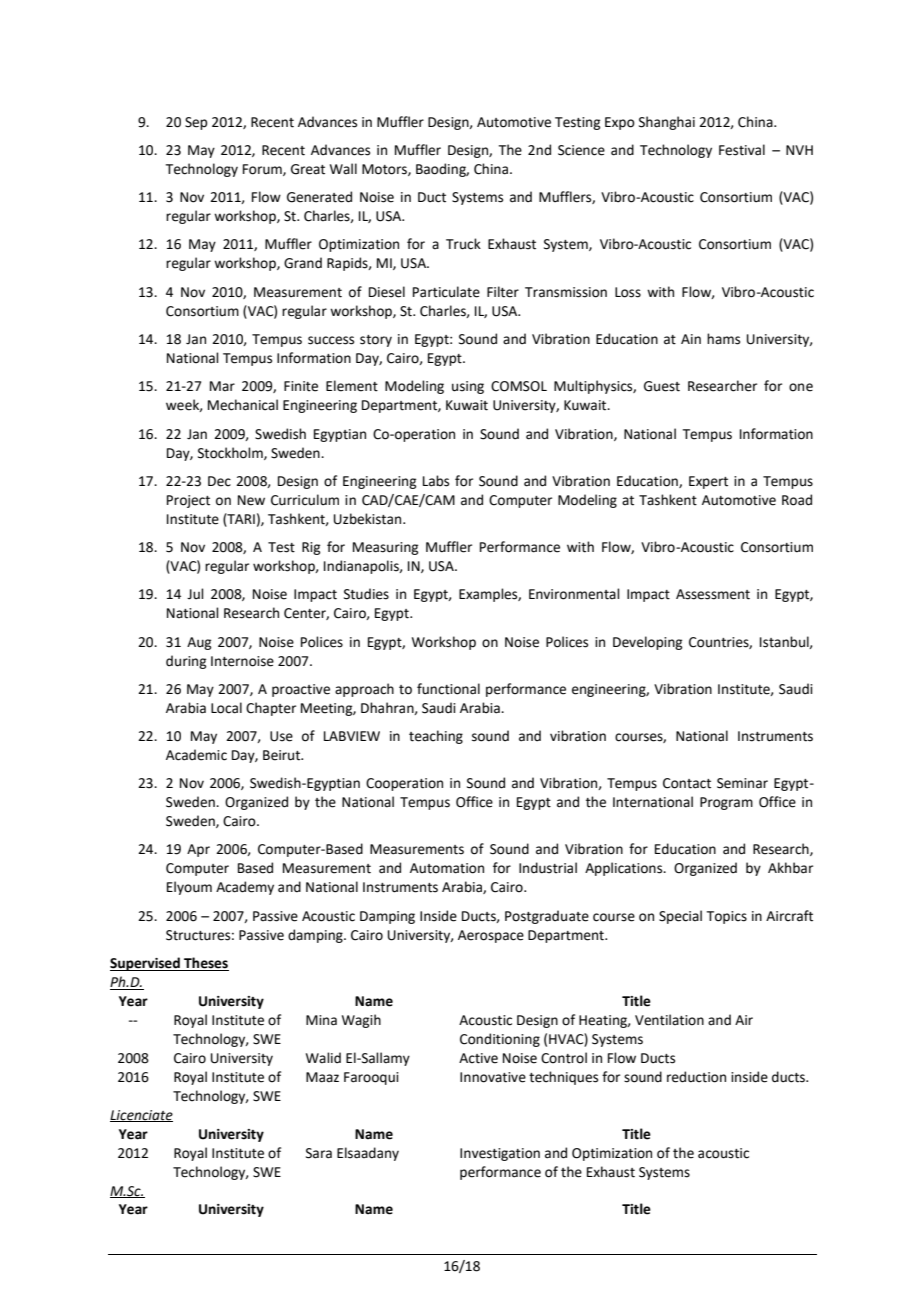 The width and height of the page is (924, 1308). Describe the element at coordinates (669, 1020) in the page. I see `Ventilation` at that location.
